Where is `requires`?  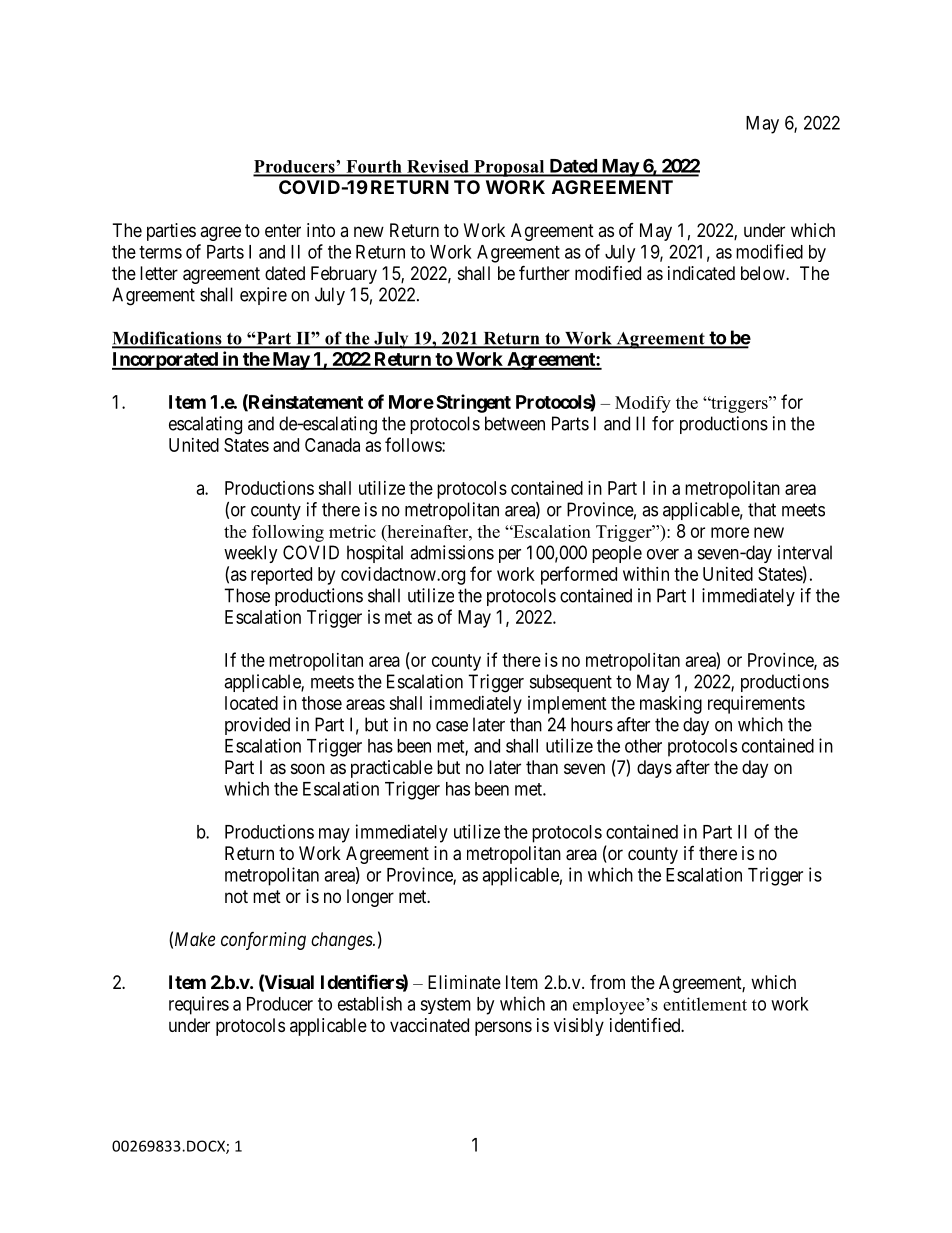 requires is located at coordinates (199, 1005).
